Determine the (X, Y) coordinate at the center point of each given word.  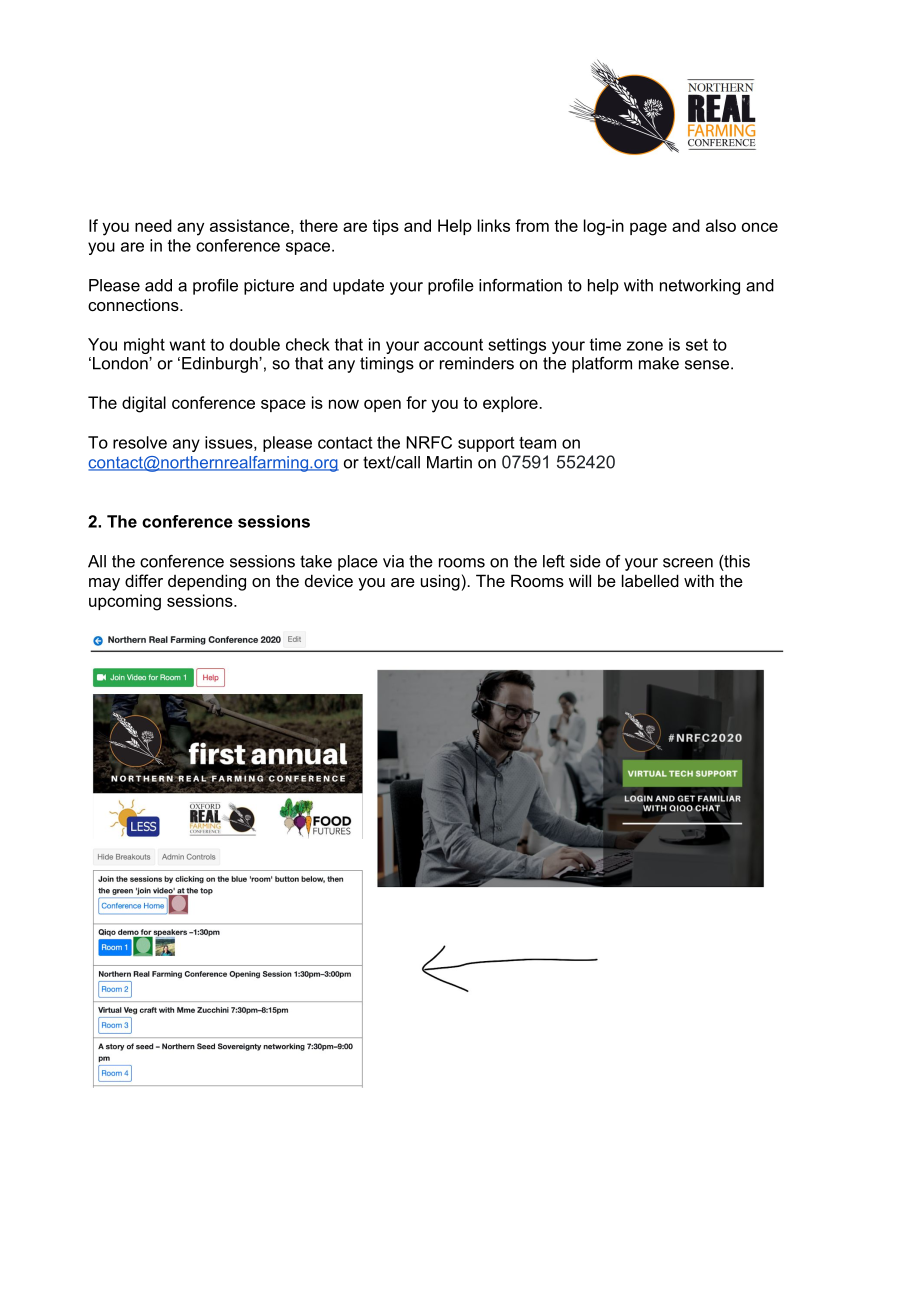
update (358, 287)
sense (708, 365)
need (153, 225)
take (316, 561)
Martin (449, 462)
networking (700, 287)
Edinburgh (221, 365)
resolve (140, 442)
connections (134, 304)
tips (385, 227)
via (393, 561)
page (648, 229)
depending (207, 582)
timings (387, 365)
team (537, 443)
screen (688, 563)
